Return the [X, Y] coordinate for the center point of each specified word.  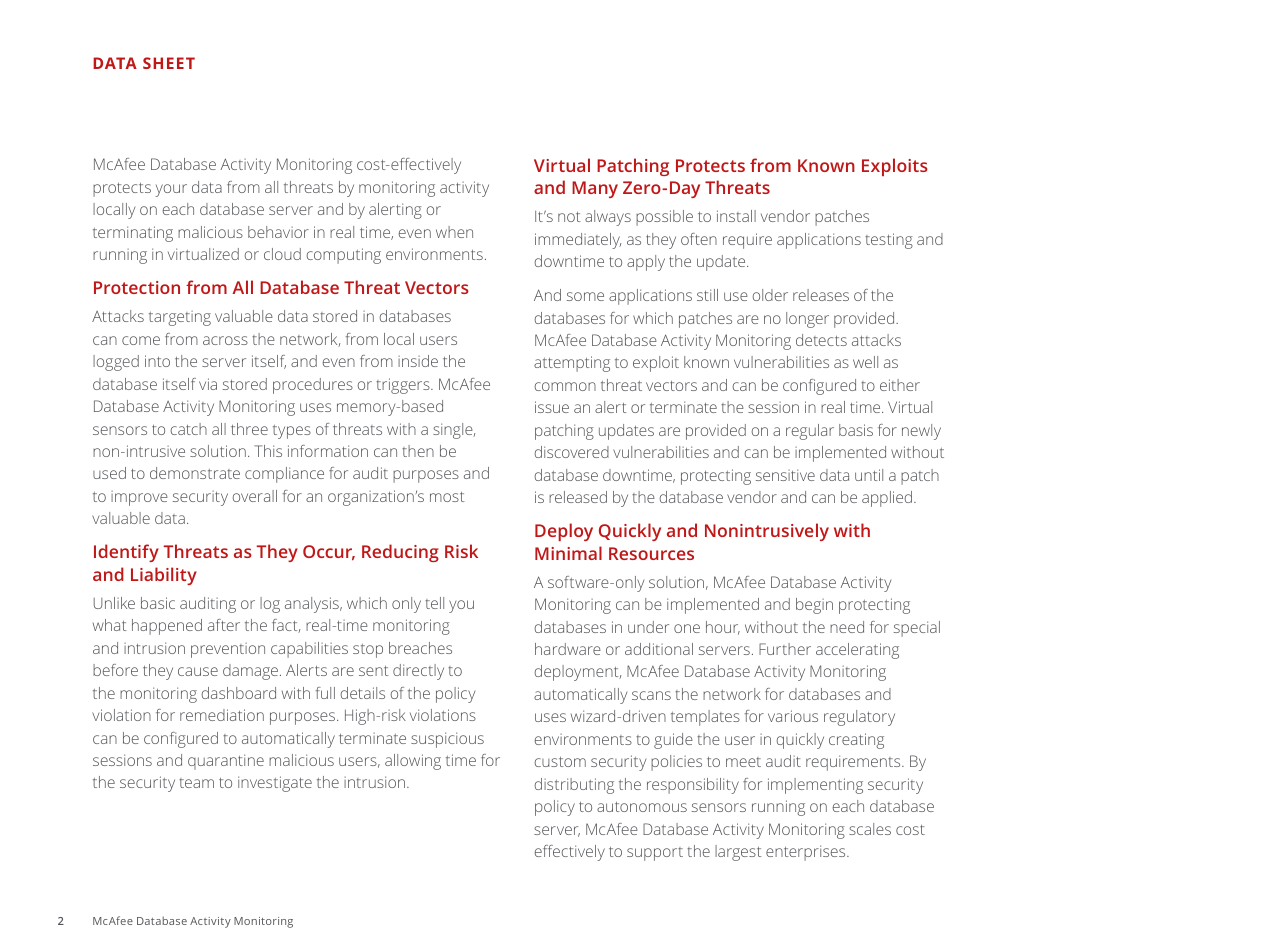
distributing [574, 786]
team [196, 783]
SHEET [169, 63]
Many [595, 189]
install [736, 216]
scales [870, 829]
